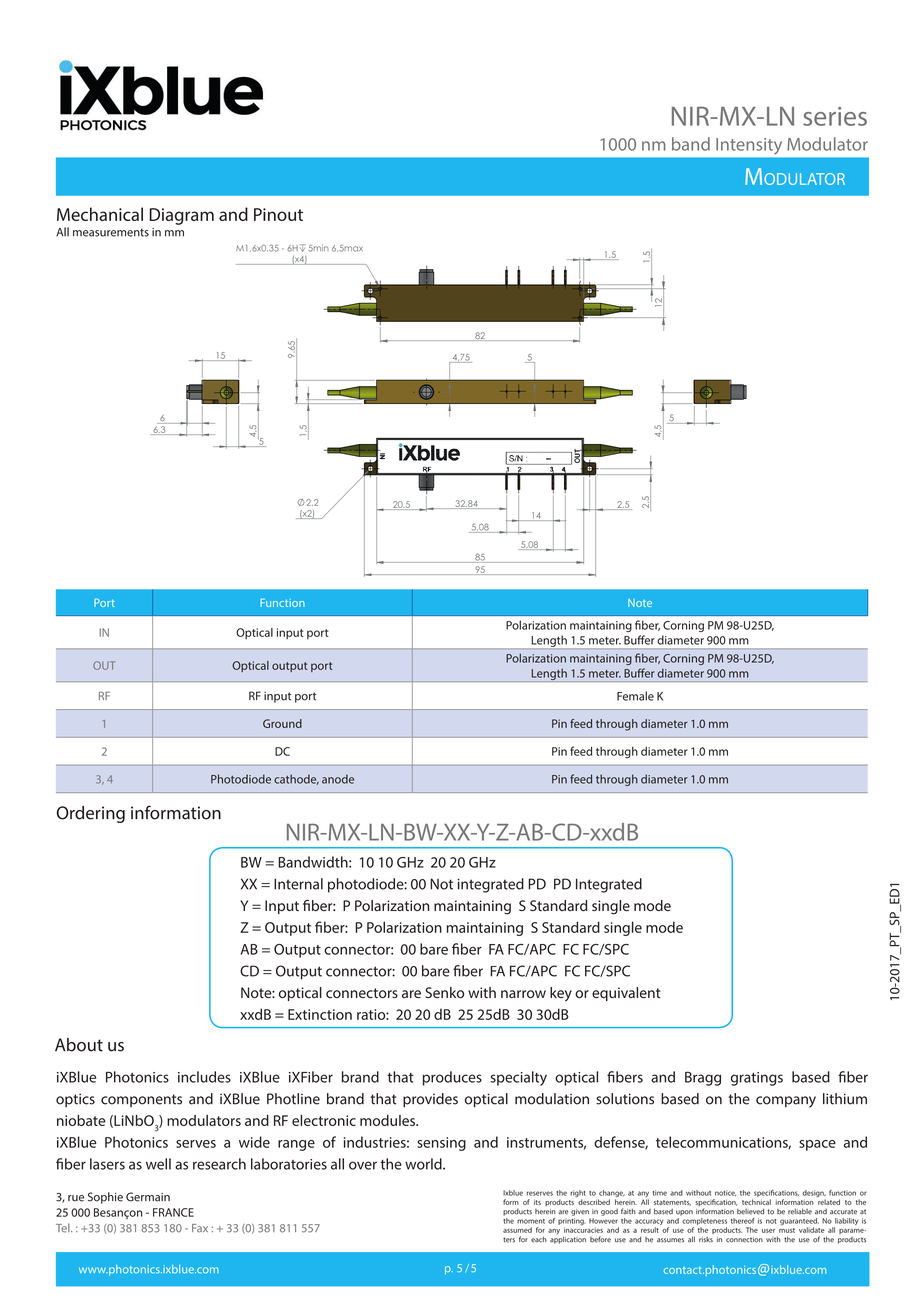  What do you see at coordinates (173, 1212) in the document?
I see `FRANCE` at bounding box center [173, 1212].
